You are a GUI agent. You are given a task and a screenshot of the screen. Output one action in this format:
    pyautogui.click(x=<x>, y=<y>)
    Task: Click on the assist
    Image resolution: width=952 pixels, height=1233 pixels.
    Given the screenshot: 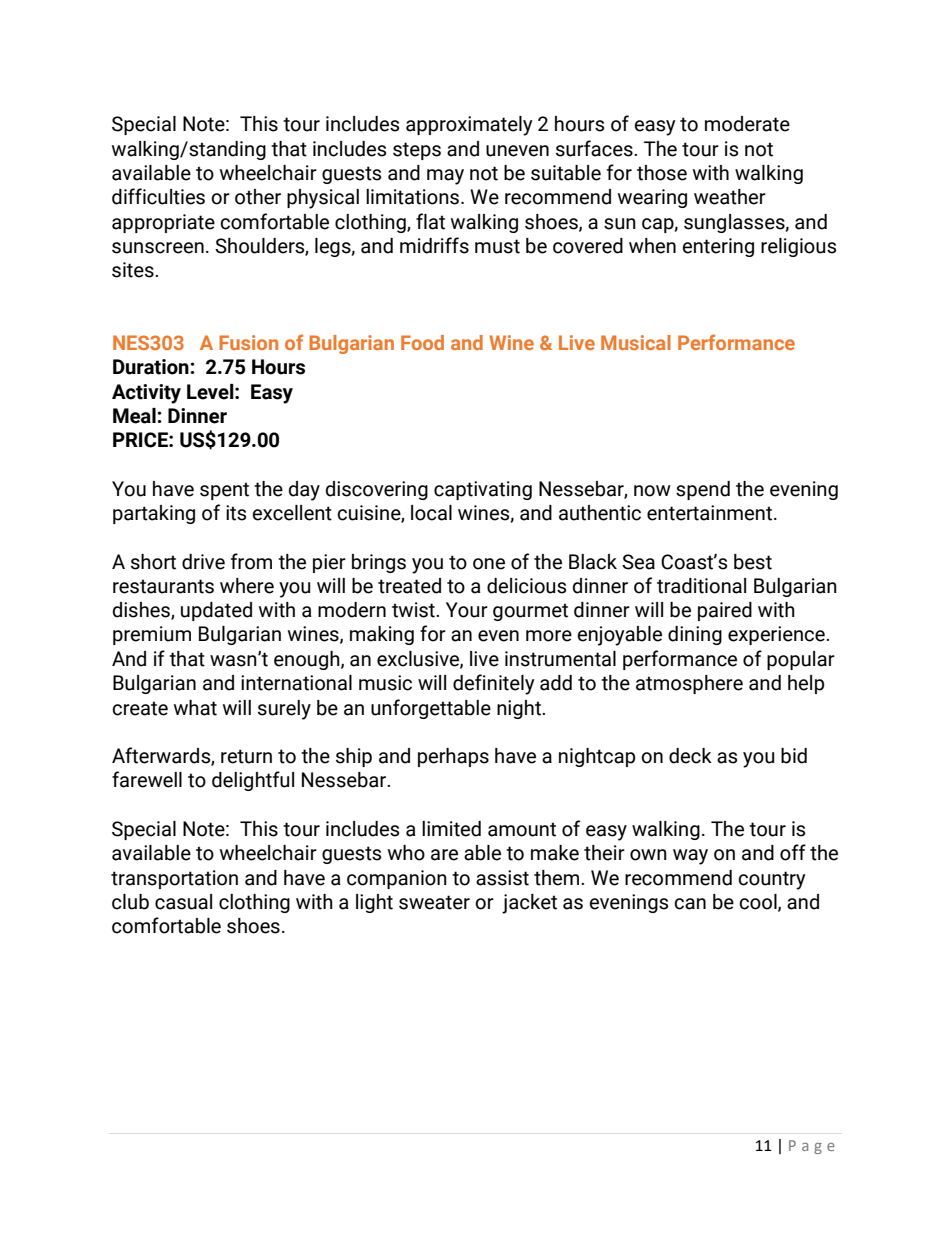 What is the action you would take?
    pyautogui.click(x=502, y=878)
